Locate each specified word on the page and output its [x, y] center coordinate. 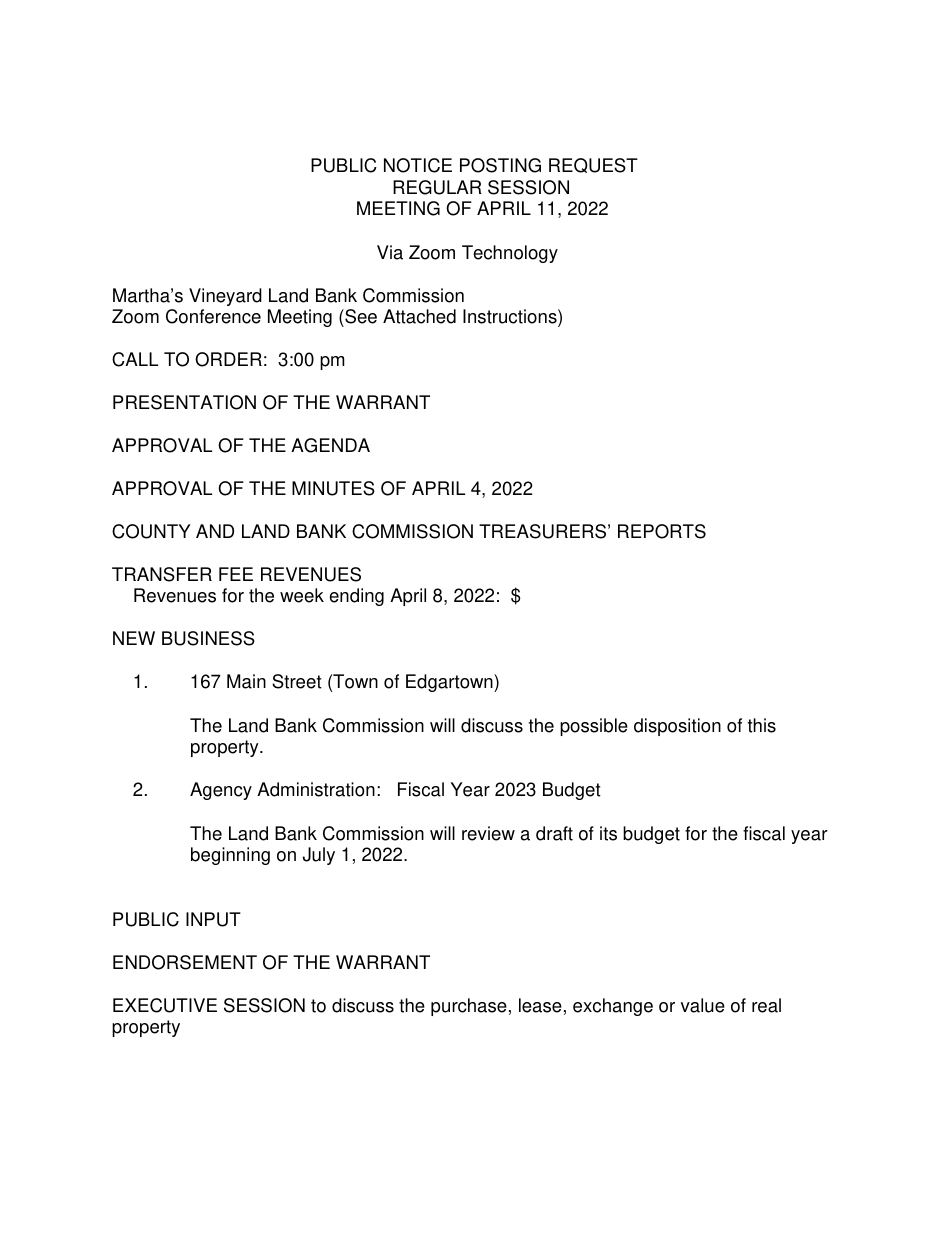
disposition [677, 727]
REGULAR [437, 187]
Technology [510, 254]
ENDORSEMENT [185, 962]
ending [356, 597]
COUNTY [151, 531]
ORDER [228, 359]
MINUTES [333, 488]
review [488, 833]
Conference [213, 316]
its [608, 833]
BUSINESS [208, 638]
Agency [221, 791]
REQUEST [593, 165]
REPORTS [662, 531]
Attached [419, 316]
